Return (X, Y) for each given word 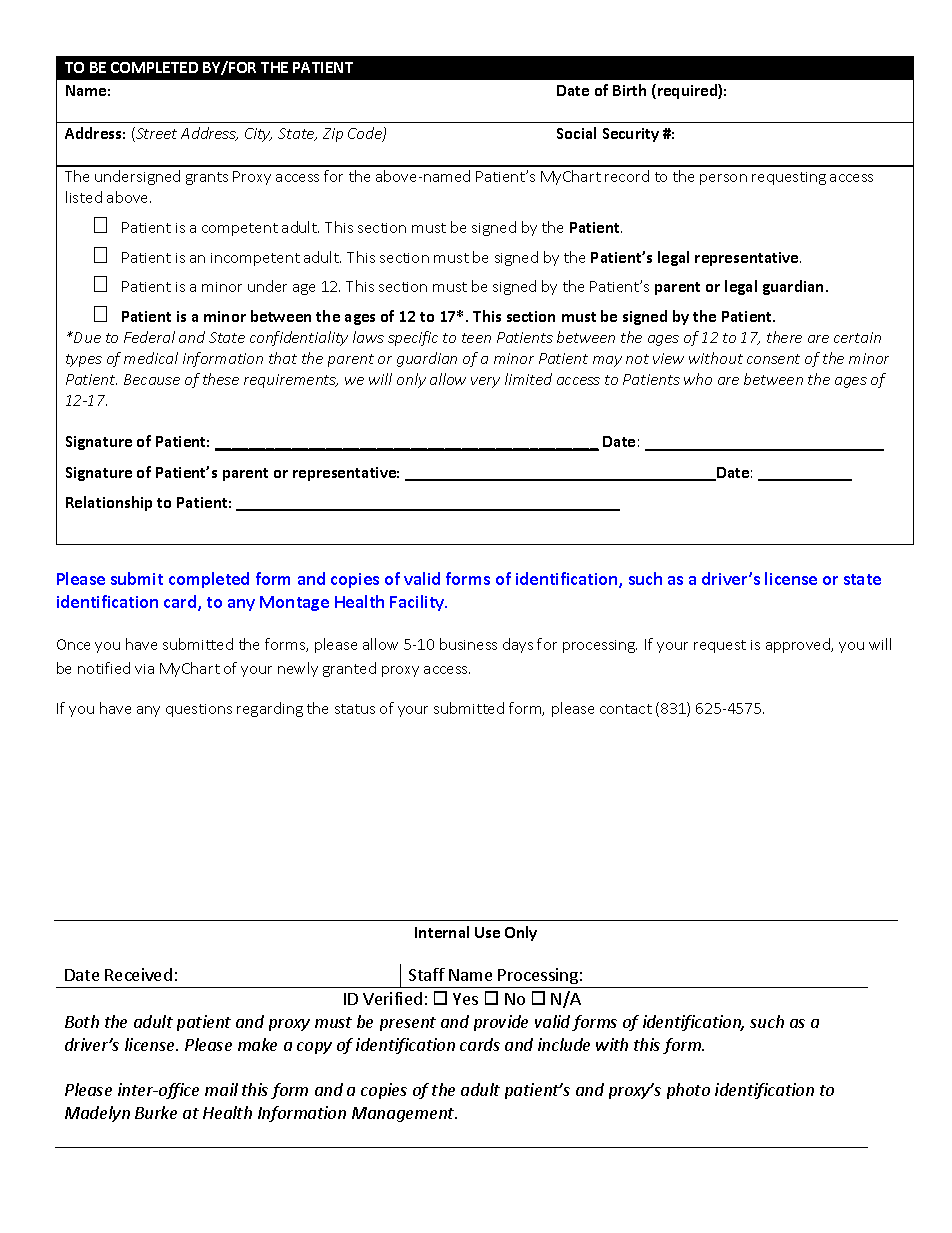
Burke (156, 1112)
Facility (418, 603)
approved (799, 645)
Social (576, 133)
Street (155, 134)
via (144, 669)
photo (688, 1091)
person (723, 179)
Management (404, 1114)
